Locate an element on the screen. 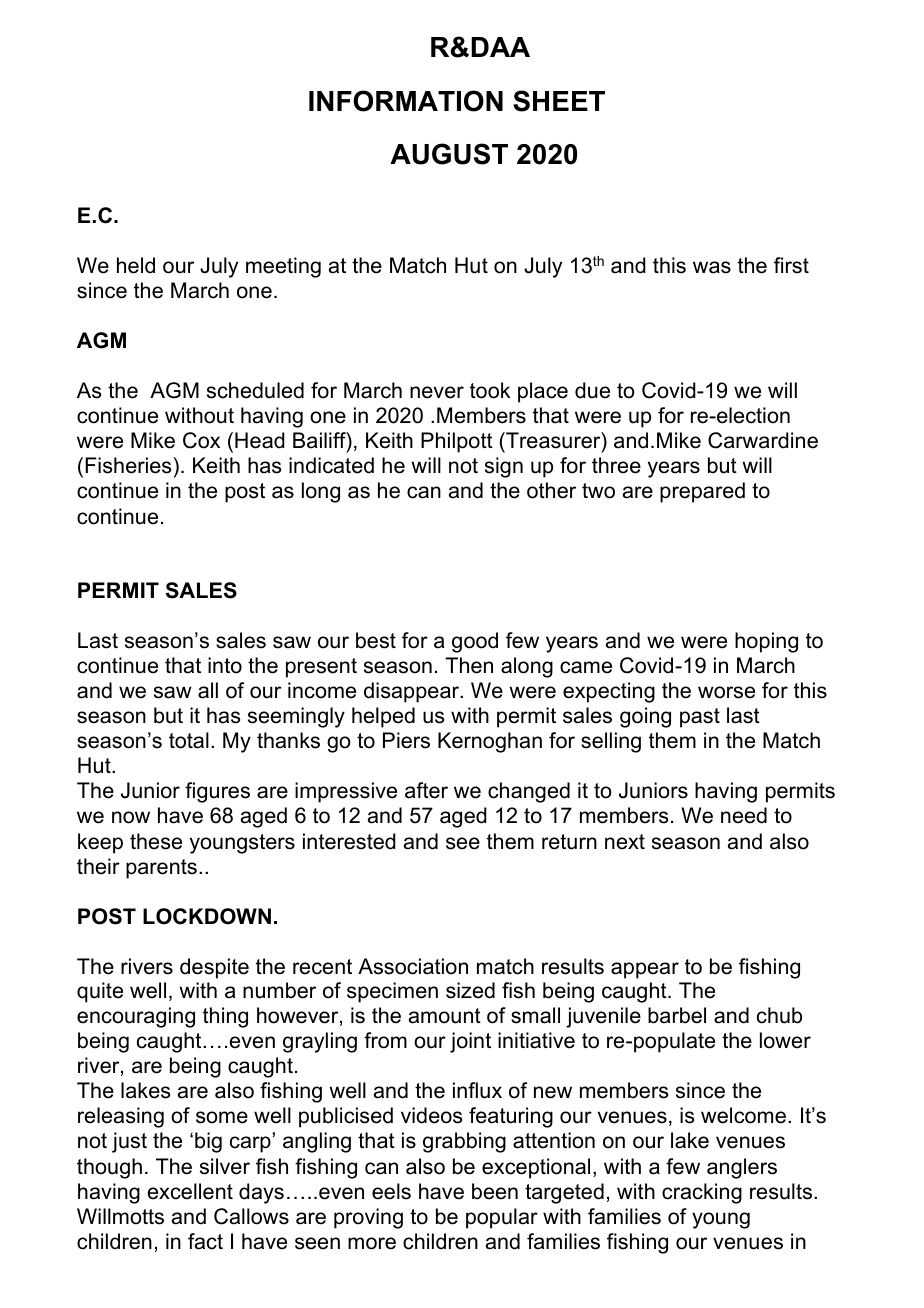  AUGUST is located at coordinates (449, 154).
